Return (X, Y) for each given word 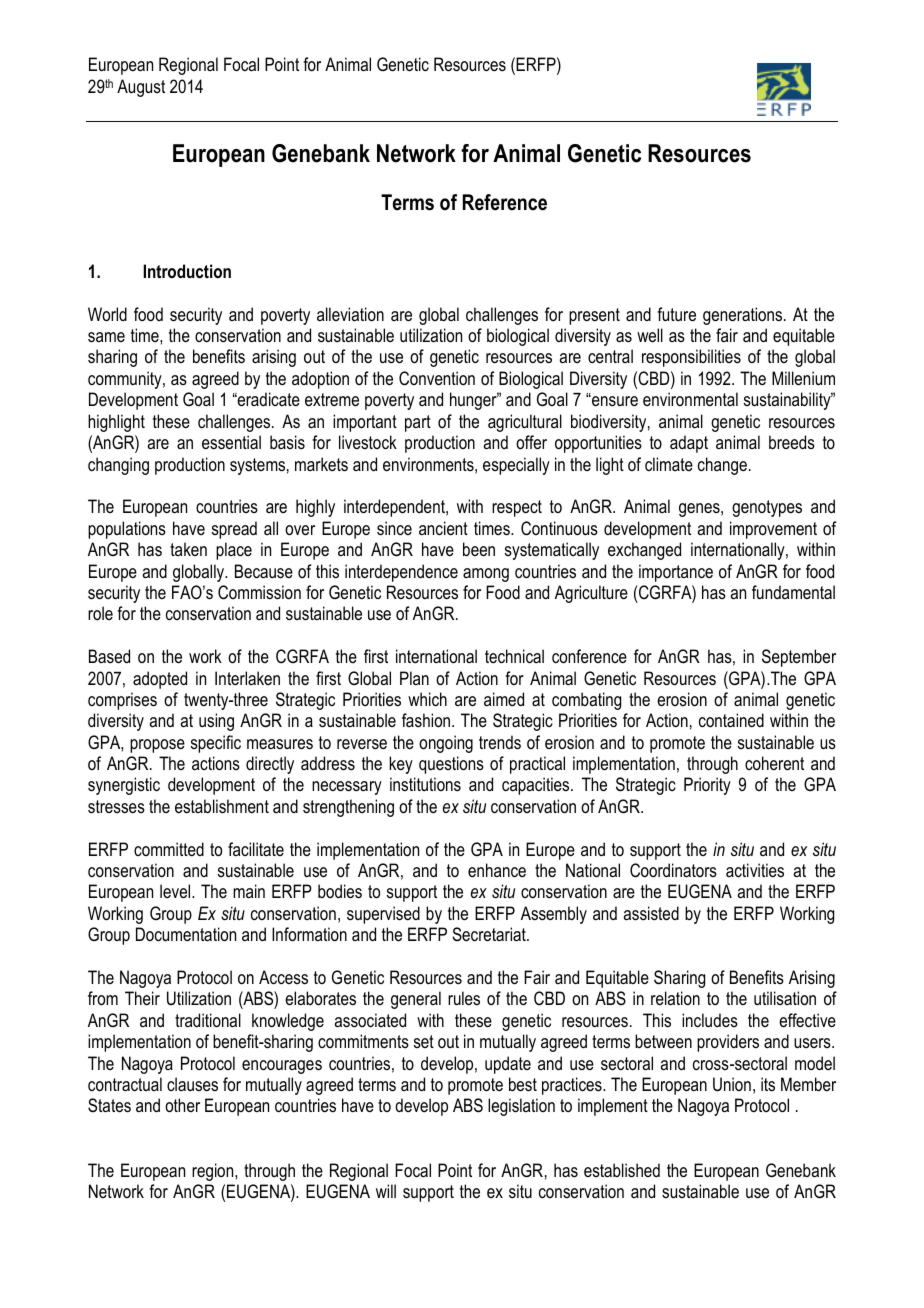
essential (231, 442)
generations (744, 316)
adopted (160, 680)
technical (514, 656)
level (176, 891)
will (386, 1191)
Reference (505, 202)
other (182, 1105)
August (141, 88)
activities (755, 870)
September (799, 658)
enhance (497, 870)
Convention (437, 378)
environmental (690, 399)
